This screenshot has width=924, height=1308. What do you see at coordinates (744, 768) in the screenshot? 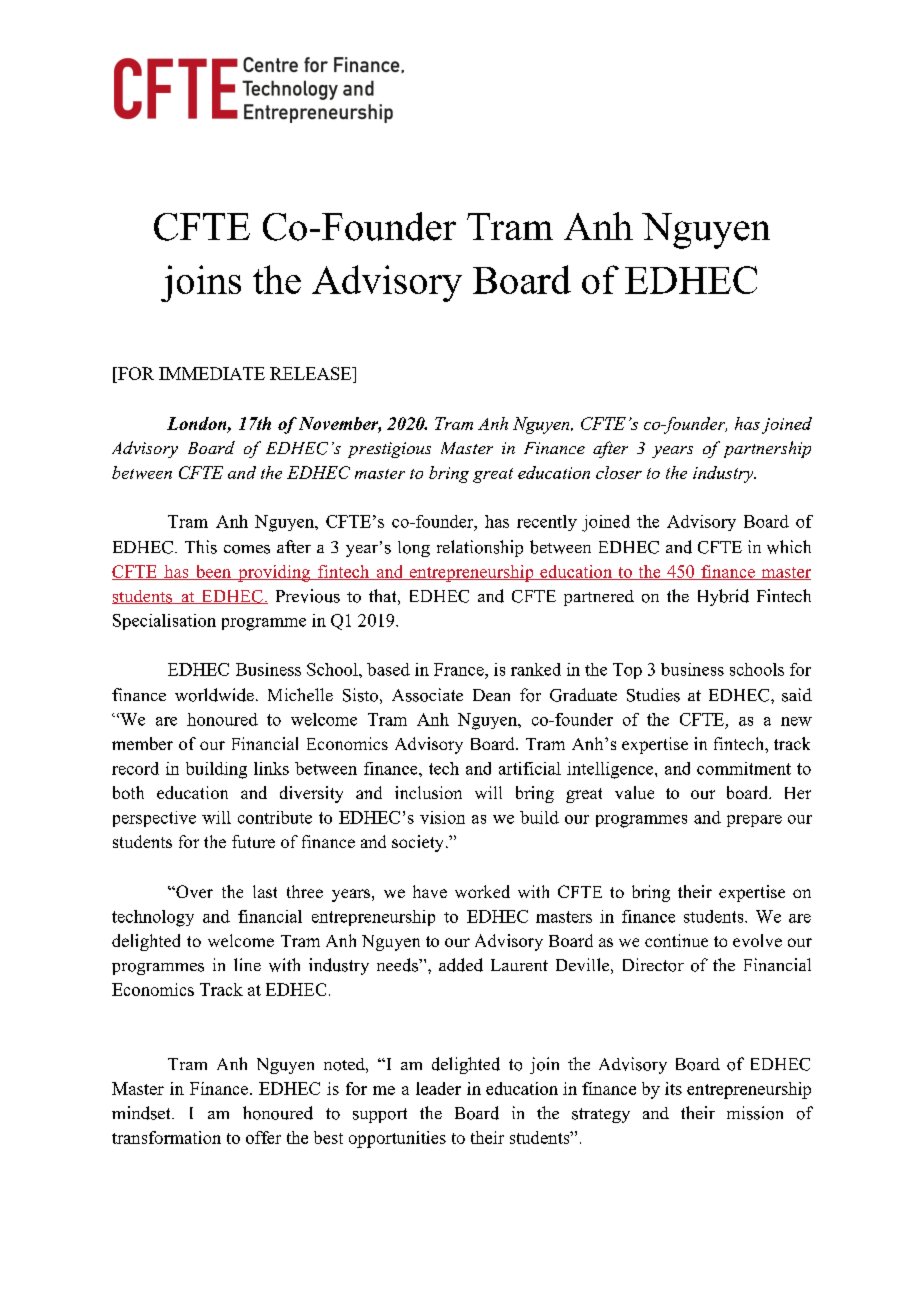
I see `commitment` at bounding box center [744, 768].
